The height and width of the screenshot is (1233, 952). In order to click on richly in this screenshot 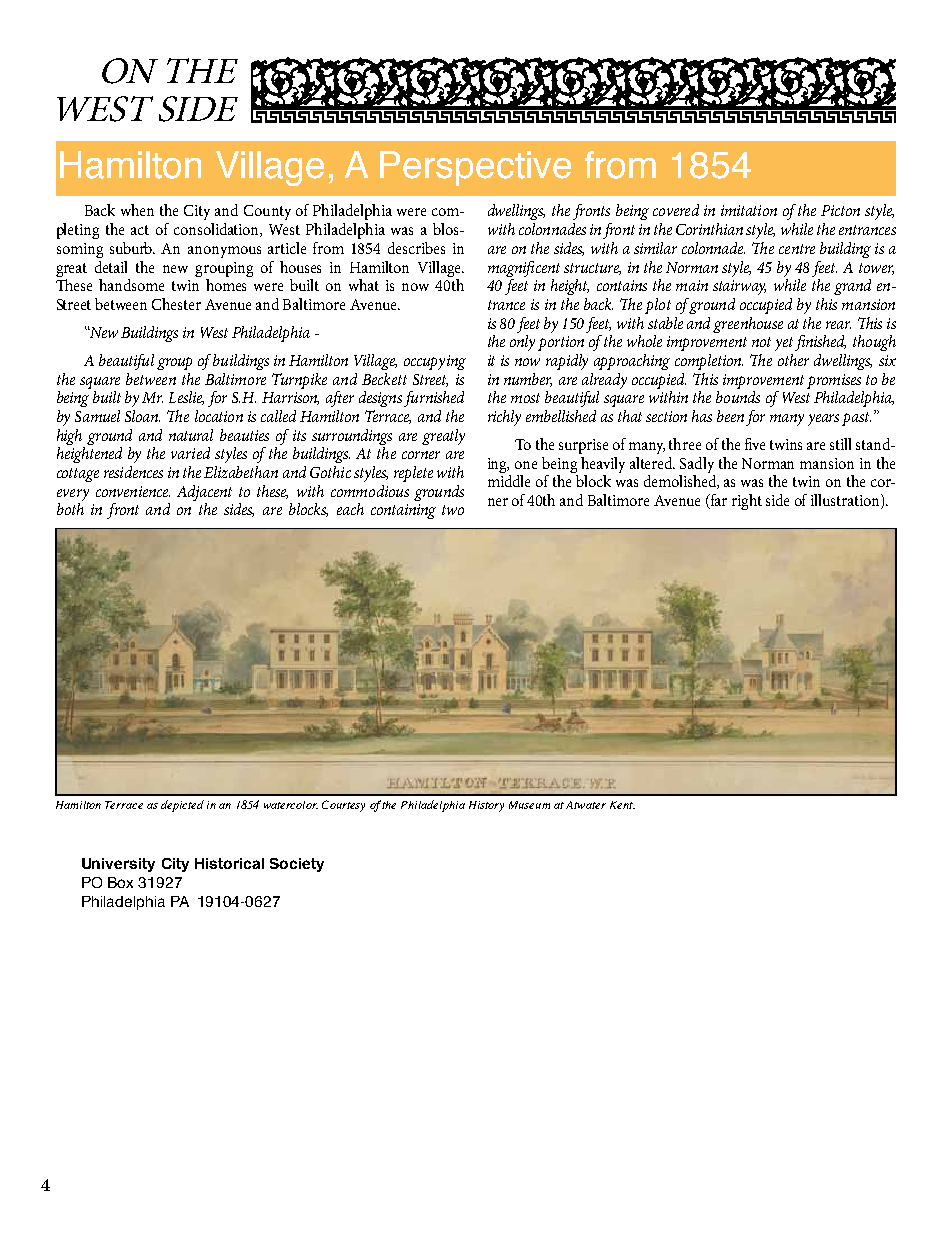, I will do `click(504, 418)`.
